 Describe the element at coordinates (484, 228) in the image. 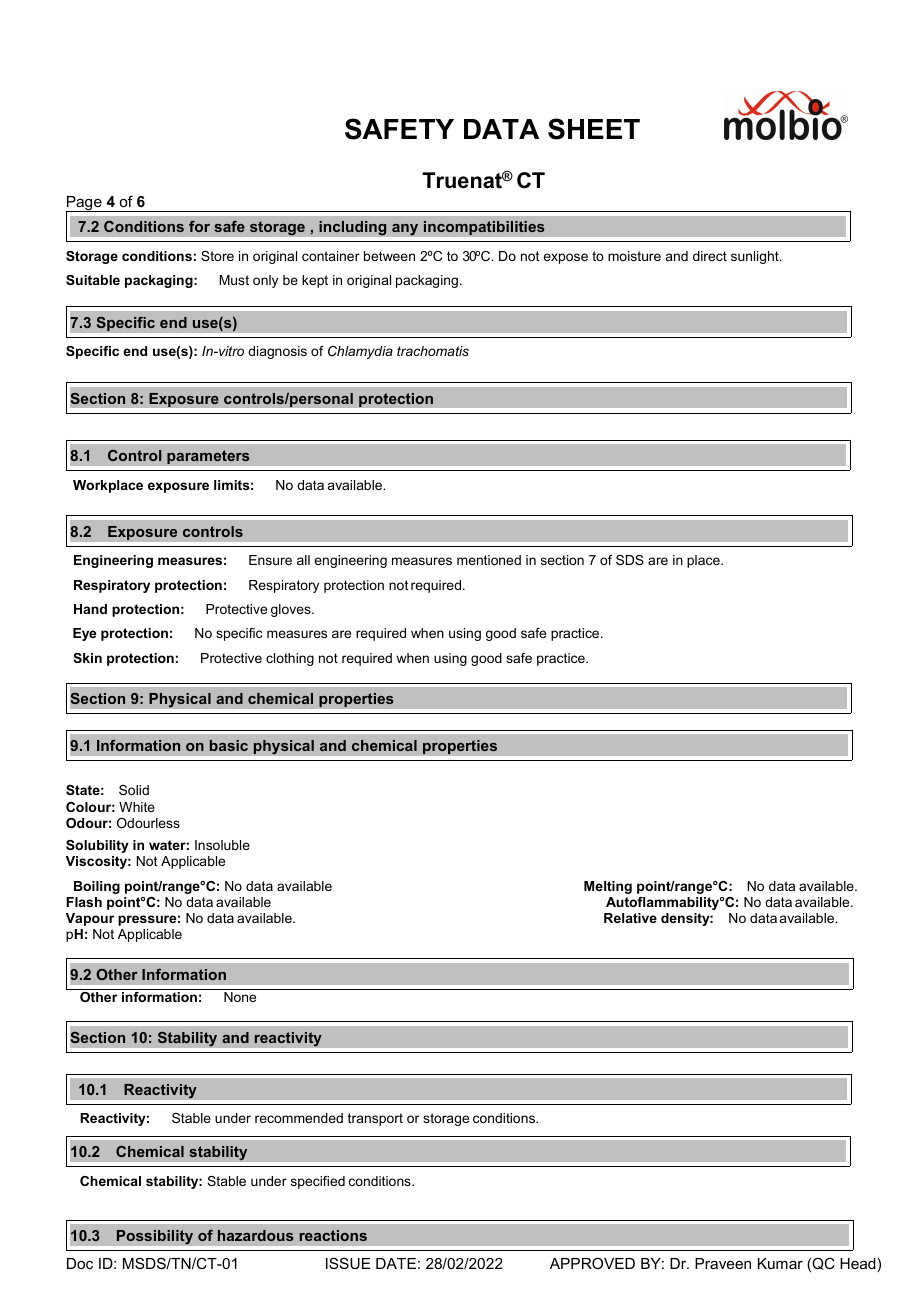

I see `incompatibilities` at that location.
